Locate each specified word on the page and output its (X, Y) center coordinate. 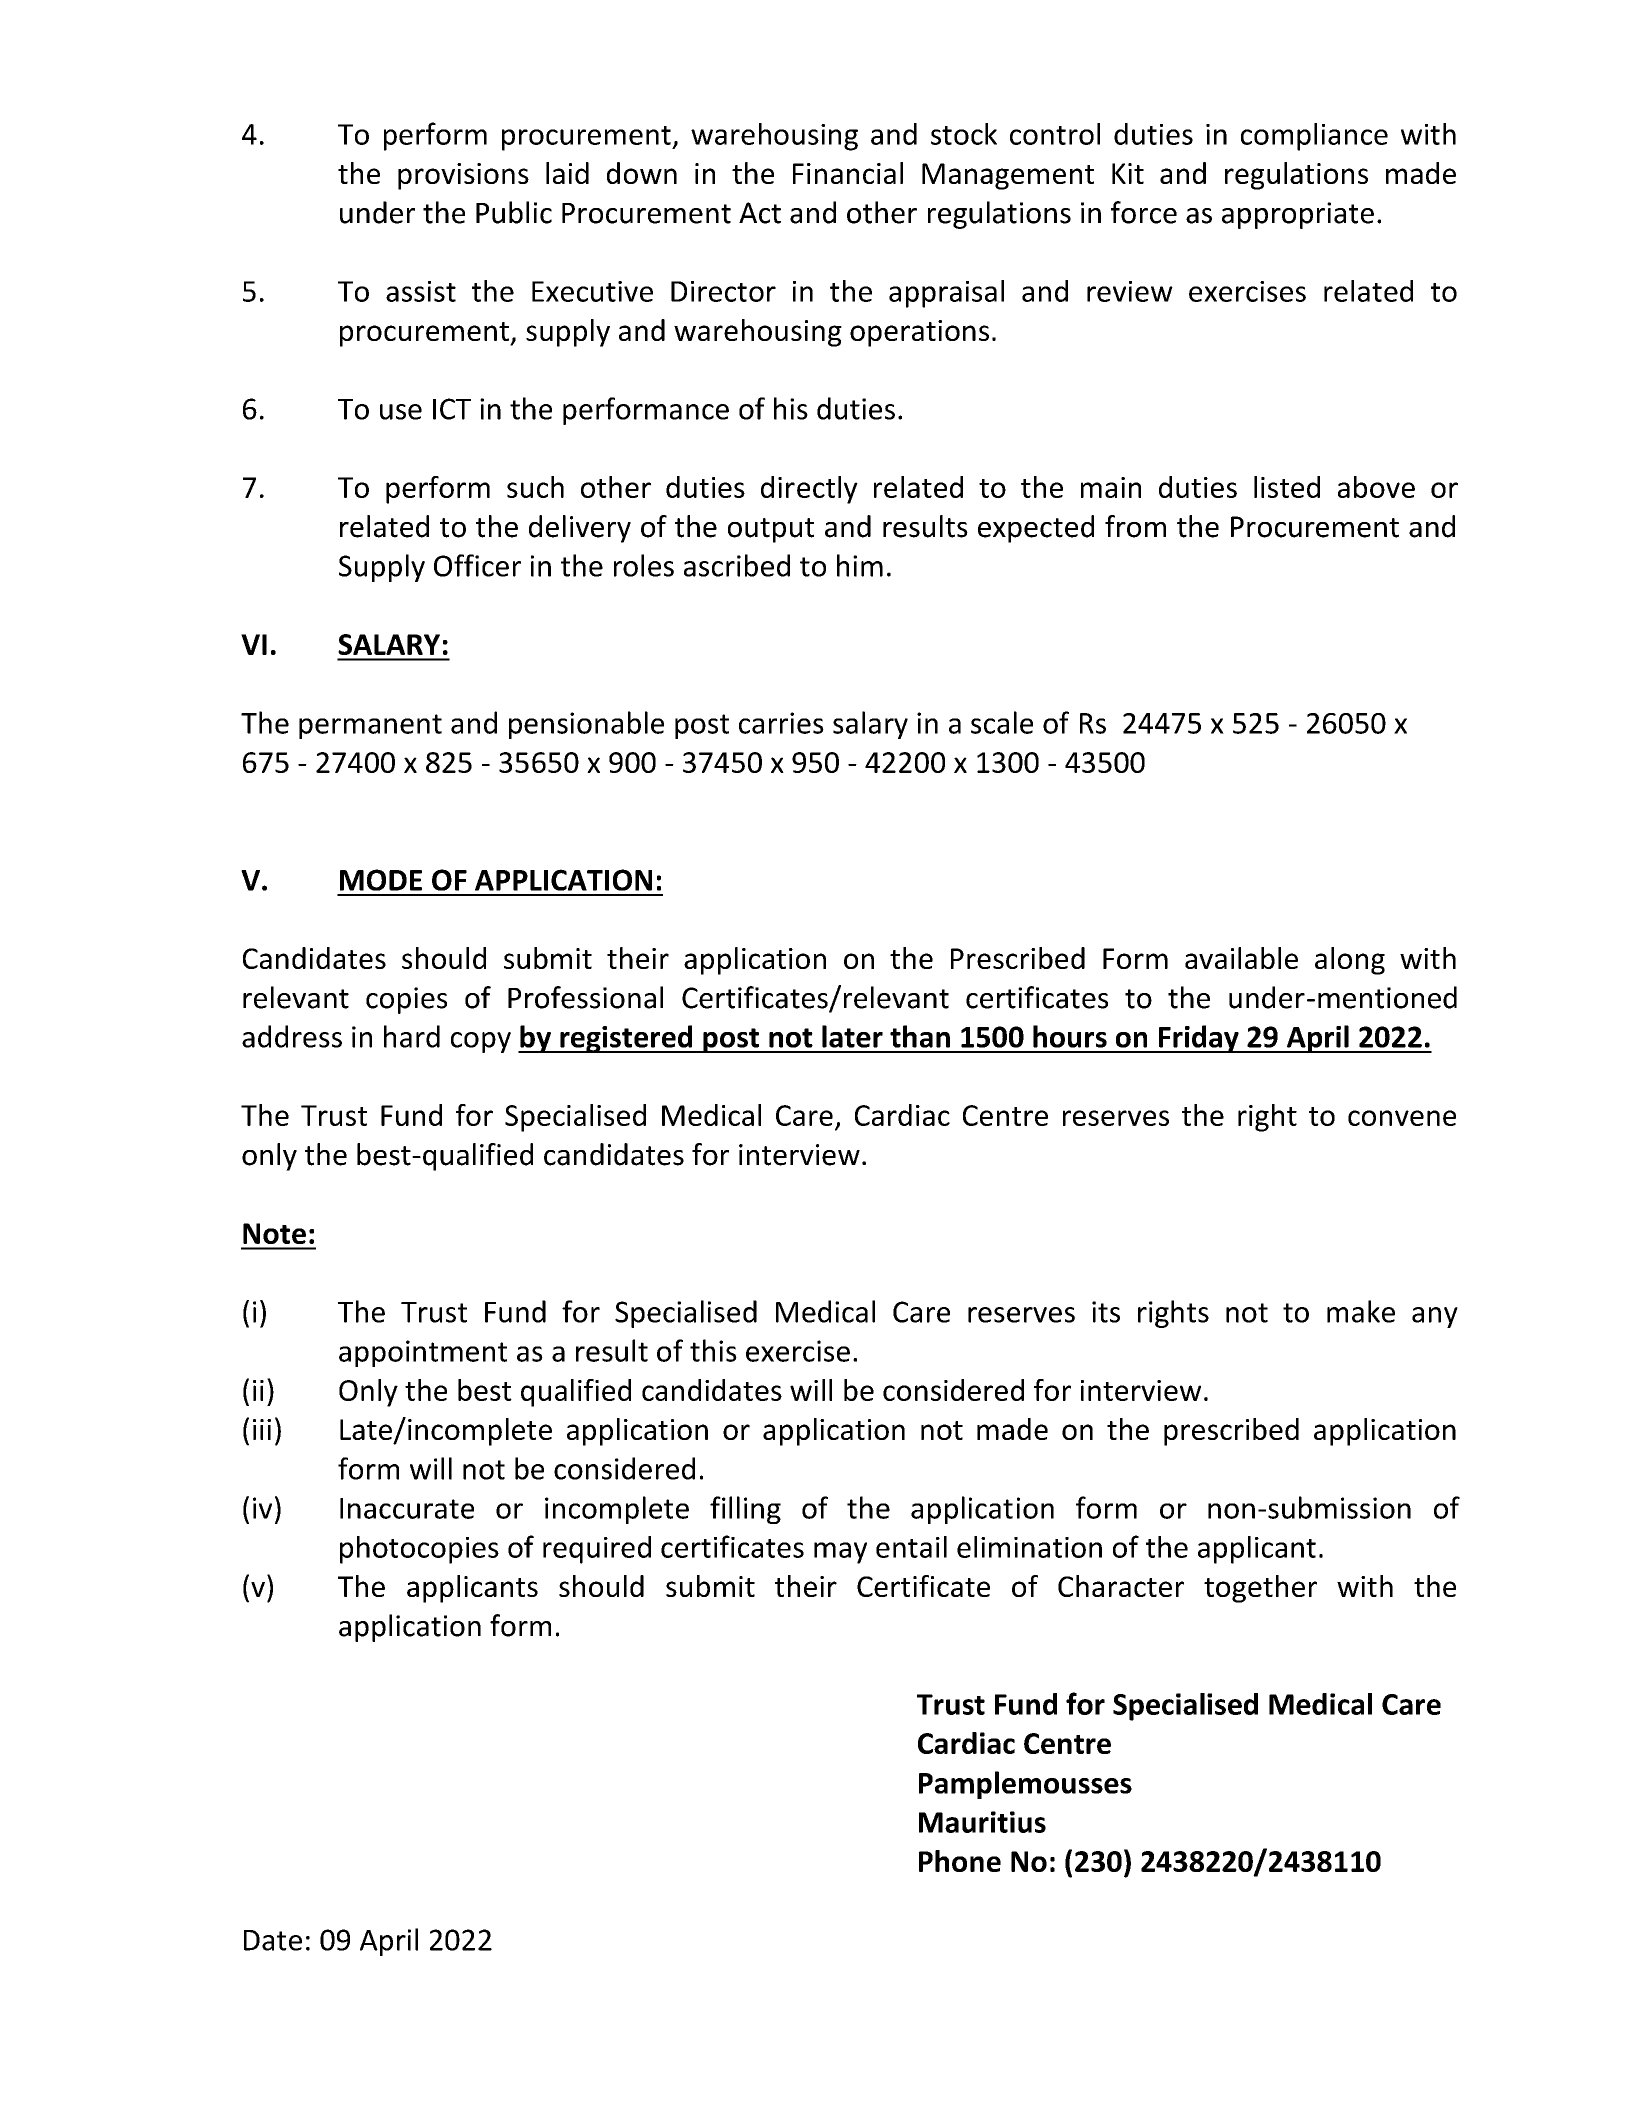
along (1350, 961)
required (597, 1550)
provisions (463, 176)
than (920, 1036)
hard (412, 1036)
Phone (960, 1861)
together (1260, 1589)
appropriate (1298, 215)
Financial (848, 173)
